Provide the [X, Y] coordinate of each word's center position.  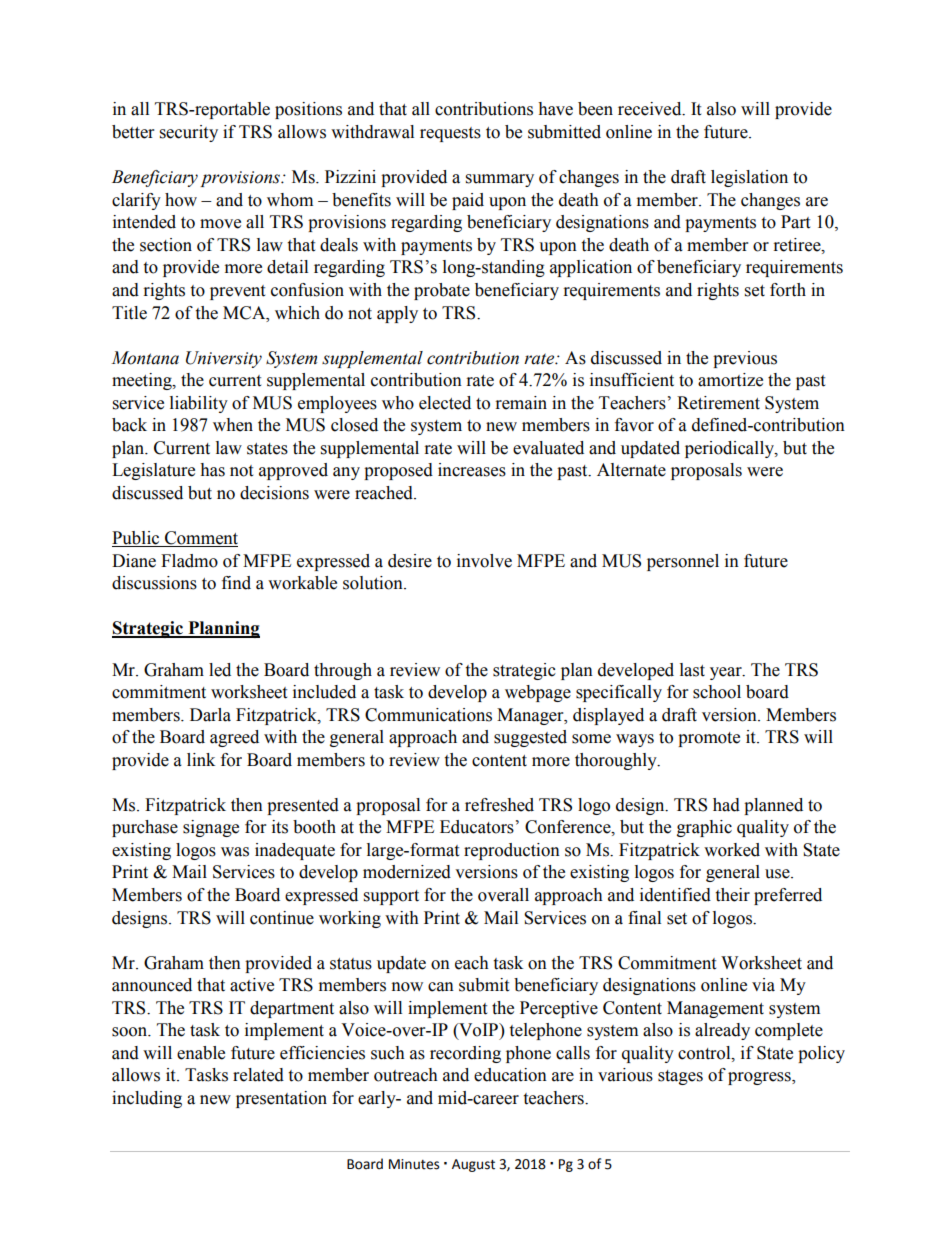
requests [450, 134]
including [147, 1099]
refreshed [499, 805]
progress [760, 1078]
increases [472, 470]
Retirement [718, 403]
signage [211, 828]
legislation [749, 178]
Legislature [153, 471]
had [726, 805]
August [473, 1165]
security [189, 133]
